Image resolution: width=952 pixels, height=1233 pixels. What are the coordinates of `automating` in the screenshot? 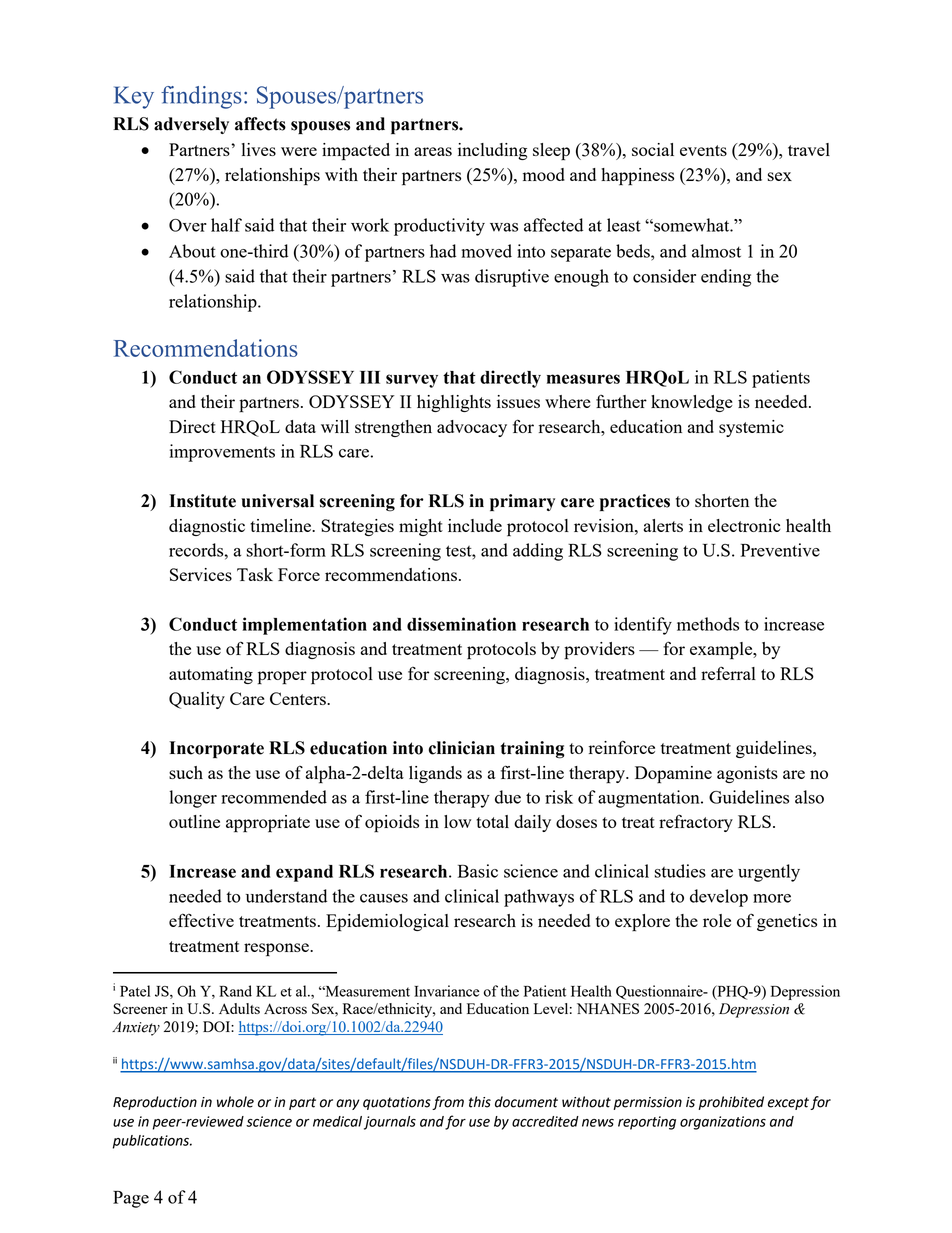 It's located at (211, 675).
